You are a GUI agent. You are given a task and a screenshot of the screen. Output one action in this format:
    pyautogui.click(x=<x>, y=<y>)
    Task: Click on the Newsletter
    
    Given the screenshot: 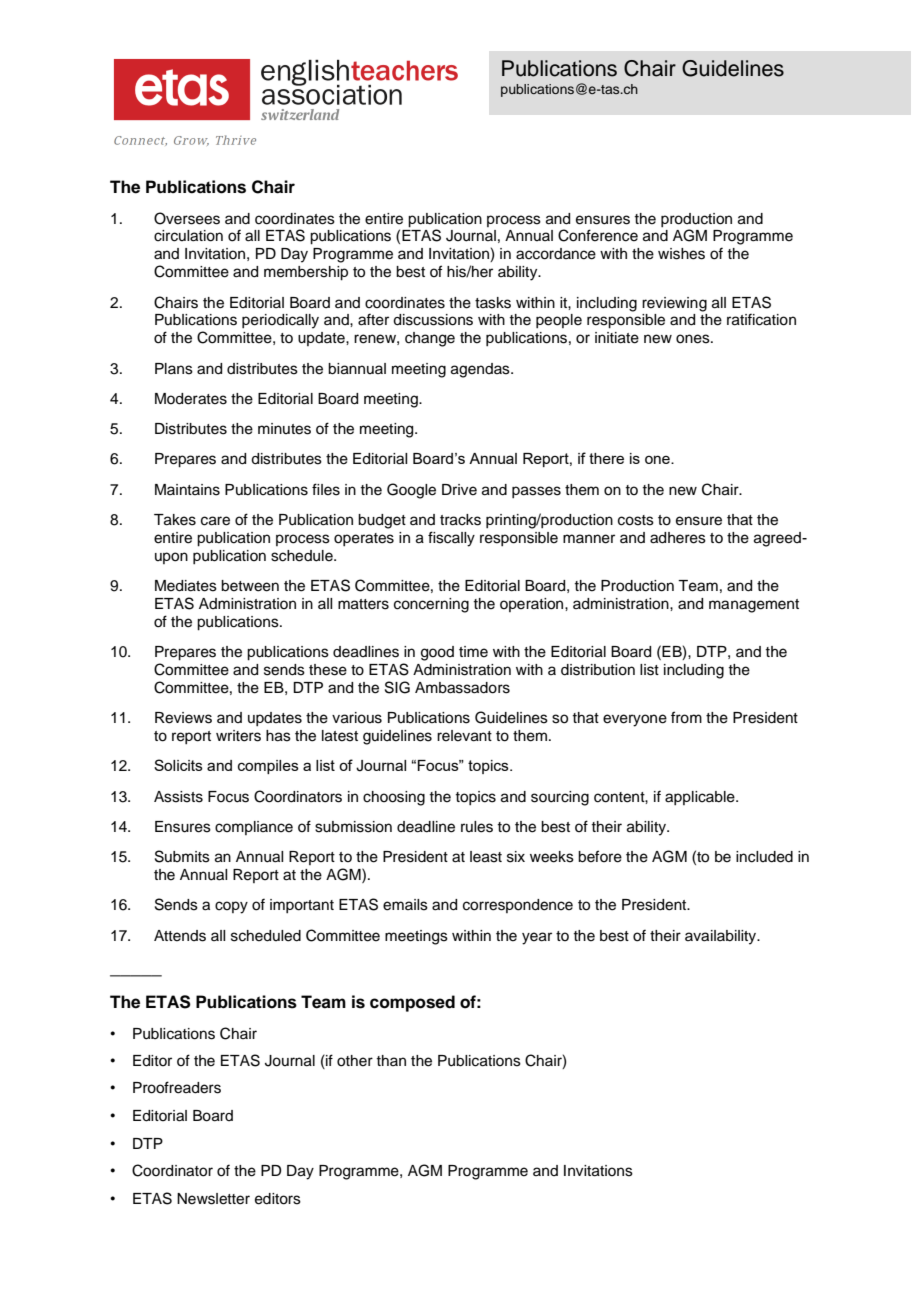 What is the action you would take?
    pyautogui.click(x=213, y=1199)
